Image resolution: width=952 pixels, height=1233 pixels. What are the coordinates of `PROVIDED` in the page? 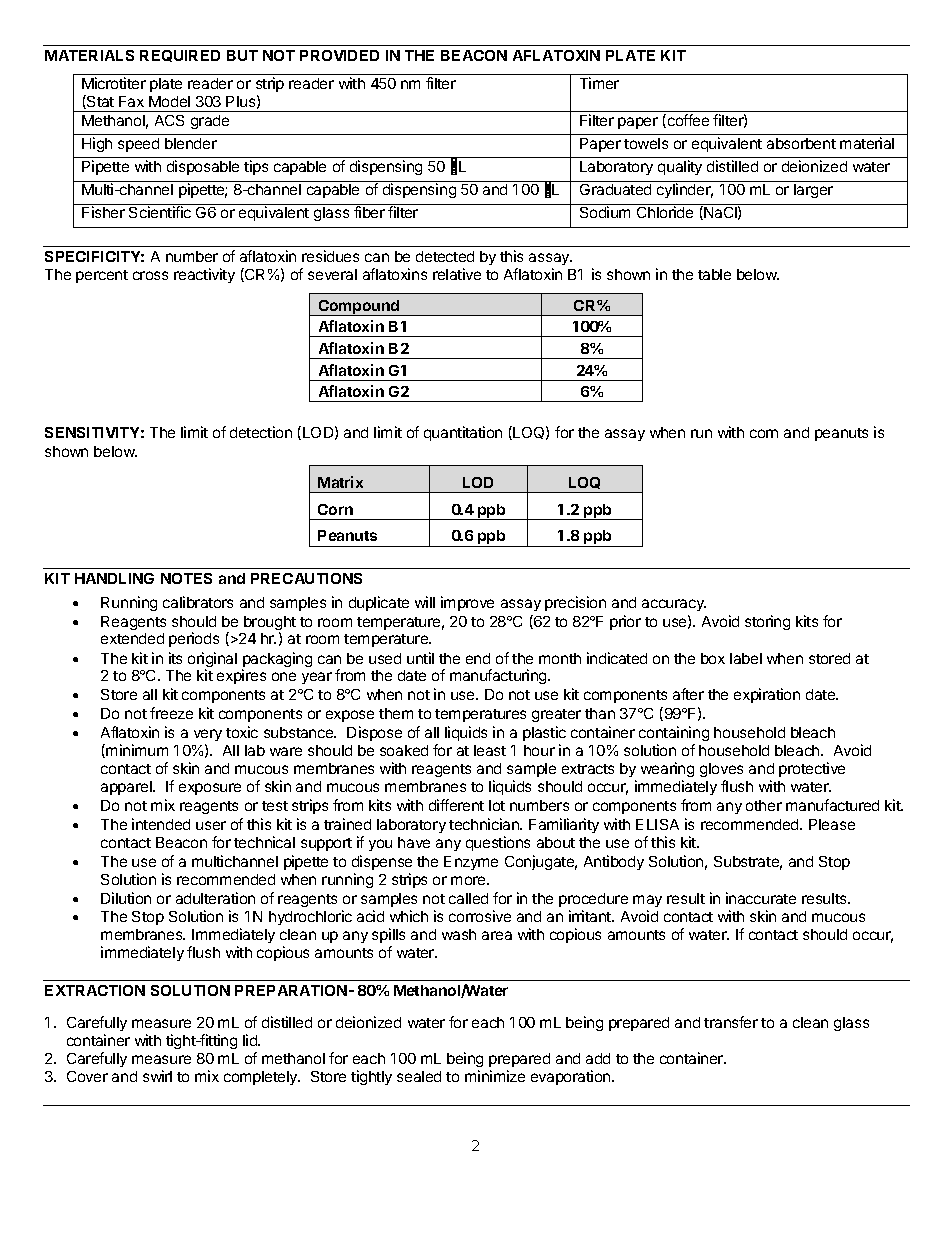 It's located at (339, 55).
